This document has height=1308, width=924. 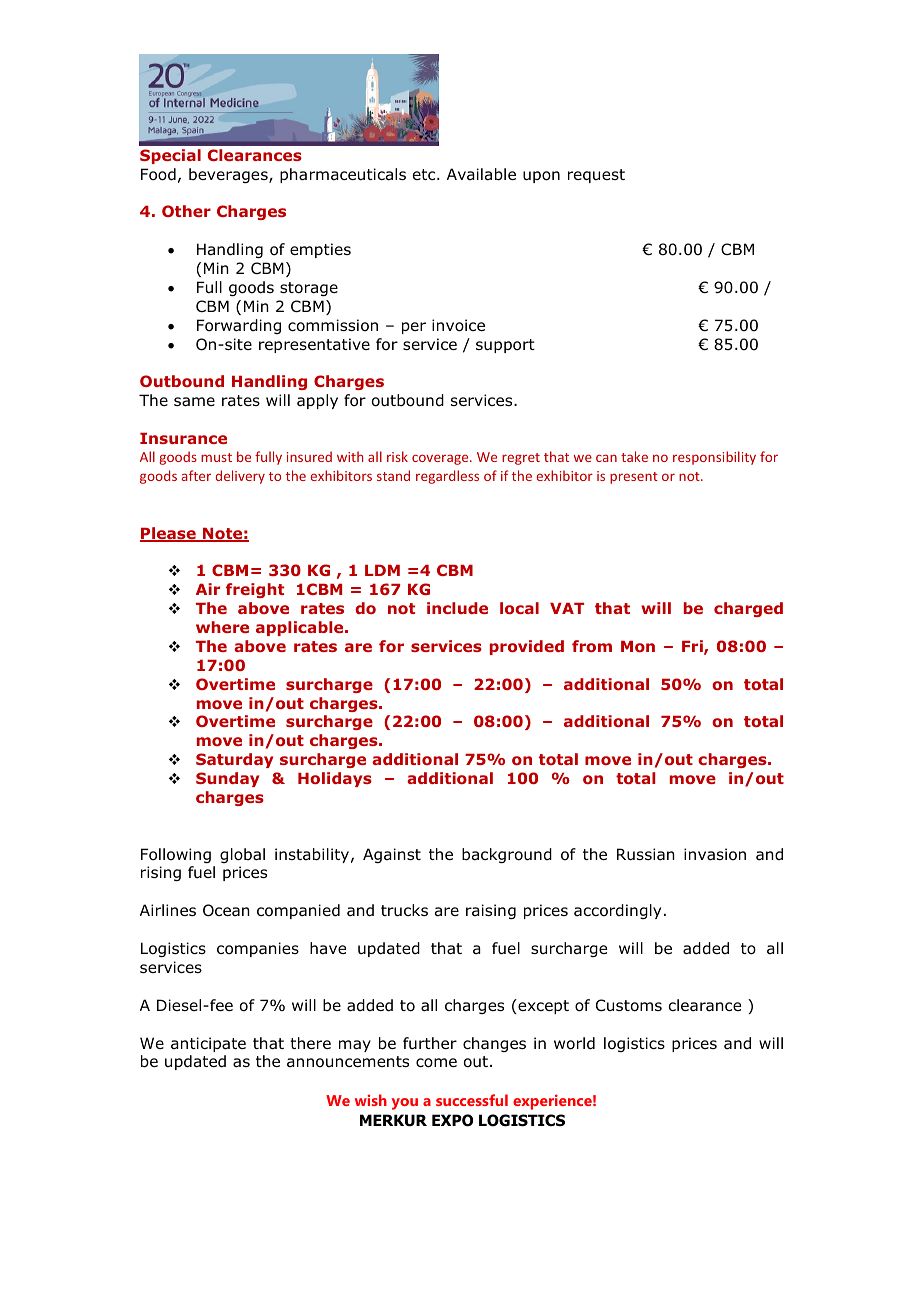 I want to click on responsibility, so click(x=714, y=458).
